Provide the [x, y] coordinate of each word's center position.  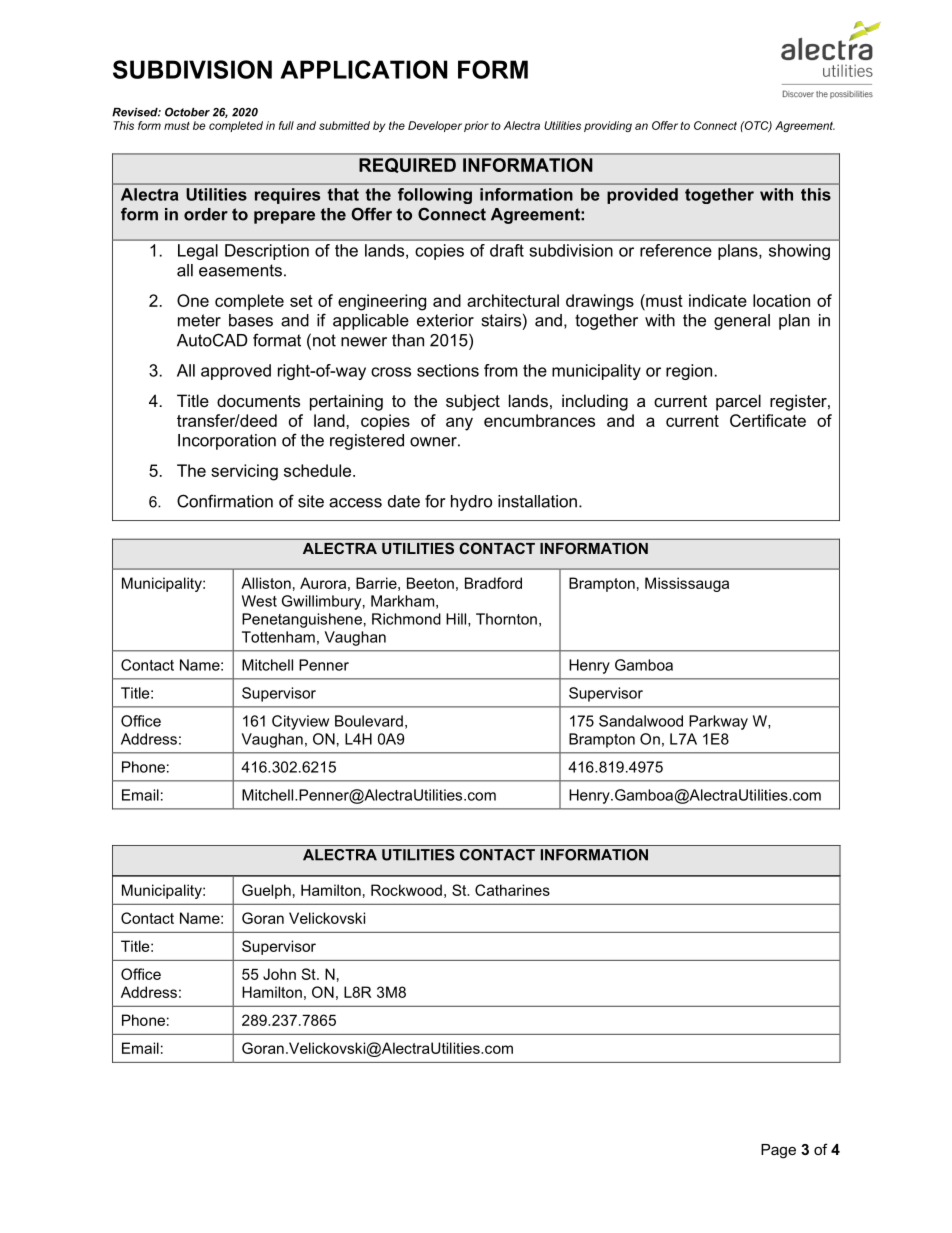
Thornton [506, 619]
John [279, 974]
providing [608, 126]
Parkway [718, 722]
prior [476, 126]
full [286, 125]
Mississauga [687, 584]
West [259, 601]
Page [778, 1151]
